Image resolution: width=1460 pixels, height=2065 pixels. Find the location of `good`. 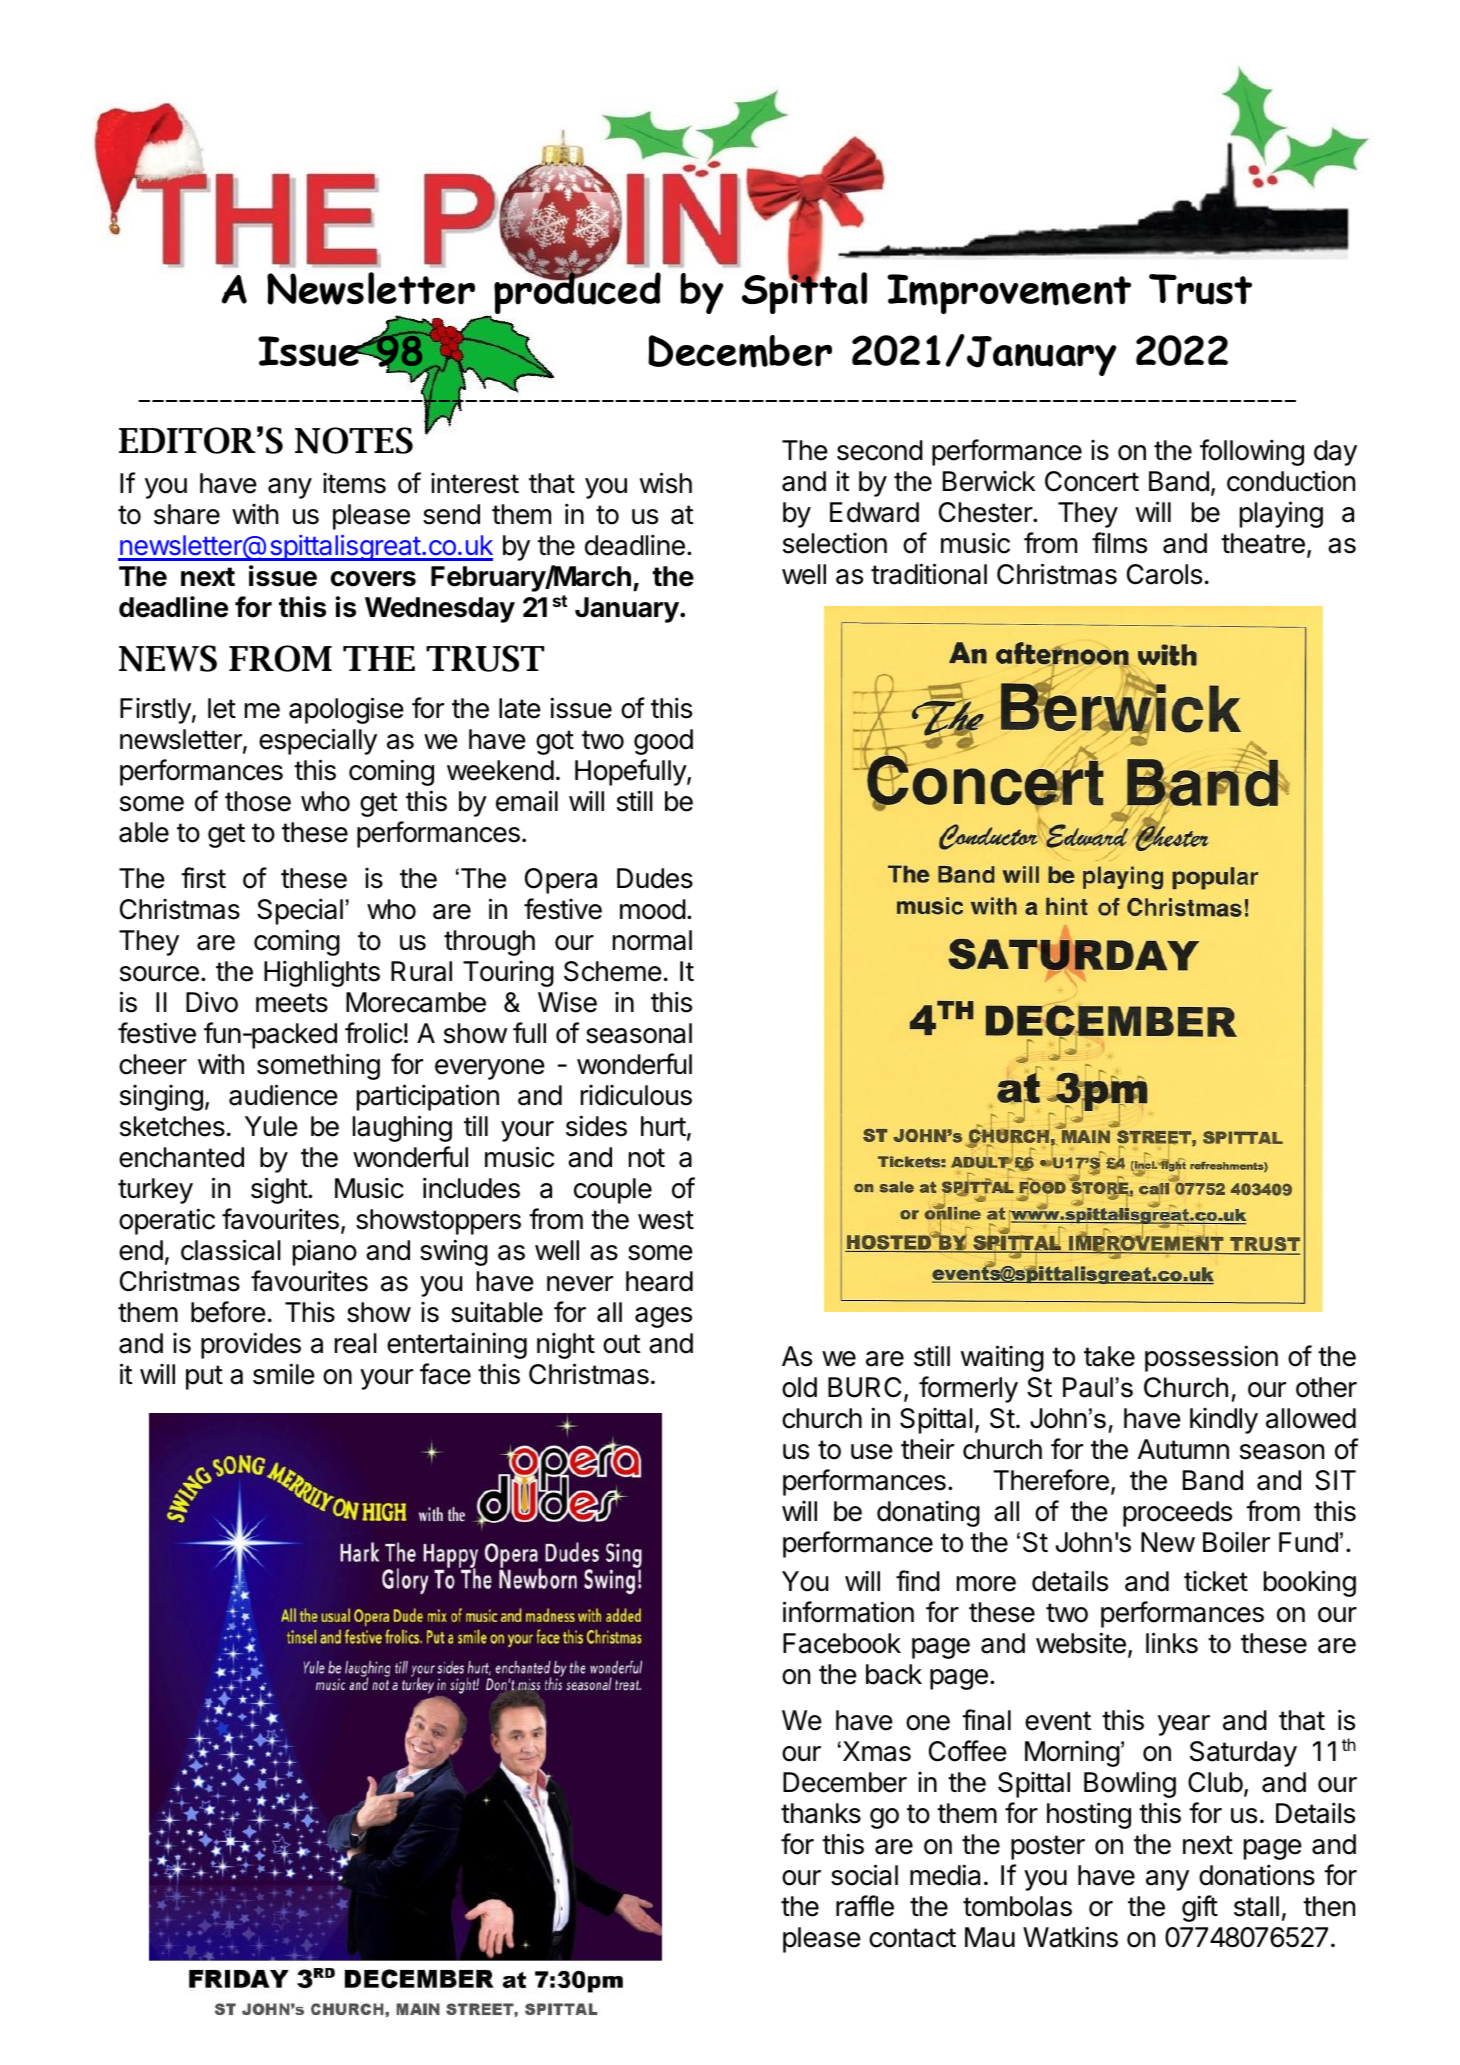

good is located at coordinates (663, 742).
